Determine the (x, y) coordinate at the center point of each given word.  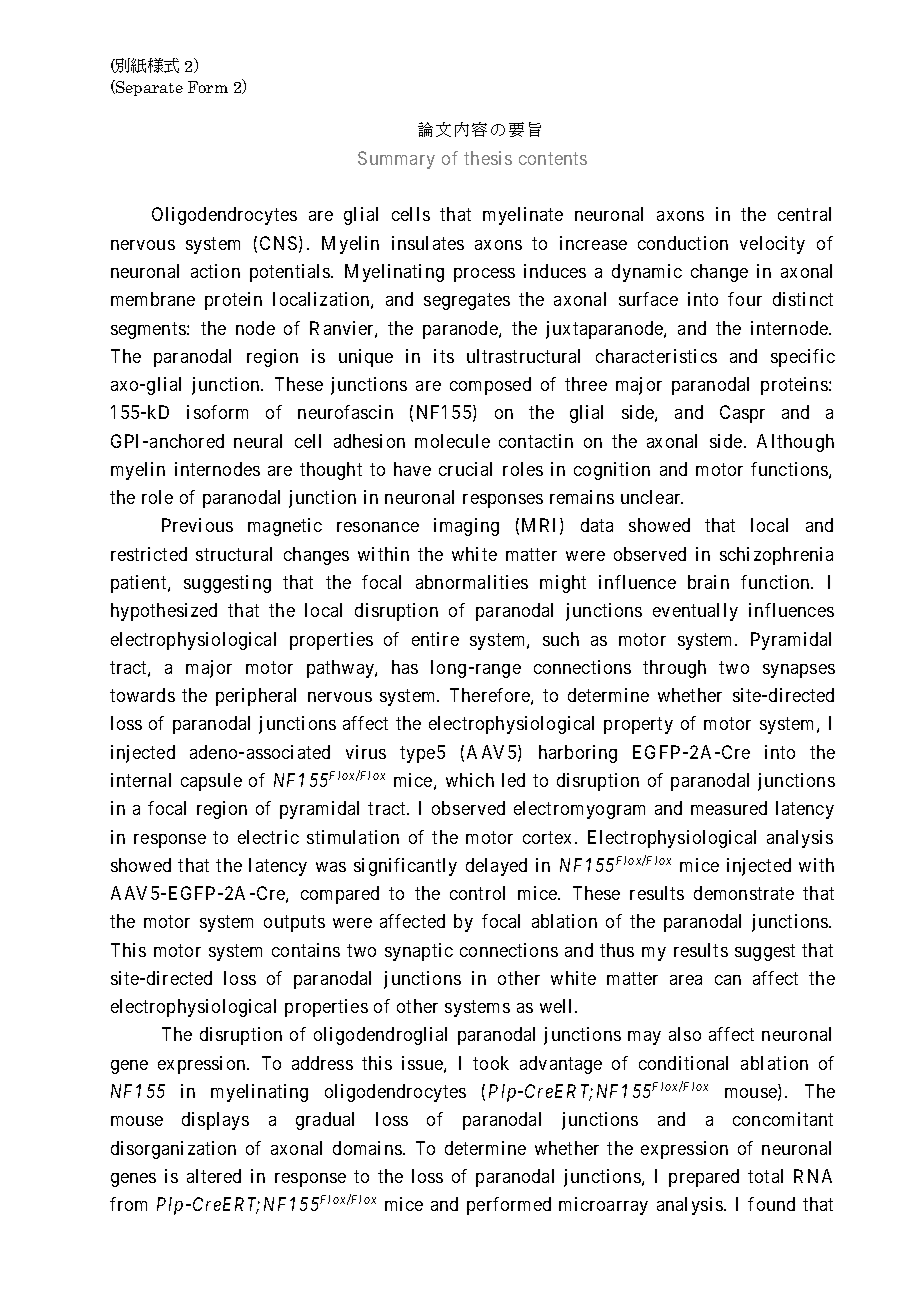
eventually (695, 612)
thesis (488, 158)
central (804, 214)
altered (214, 1176)
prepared (704, 1178)
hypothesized (164, 612)
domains (367, 1148)
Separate (148, 88)
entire (435, 639)
